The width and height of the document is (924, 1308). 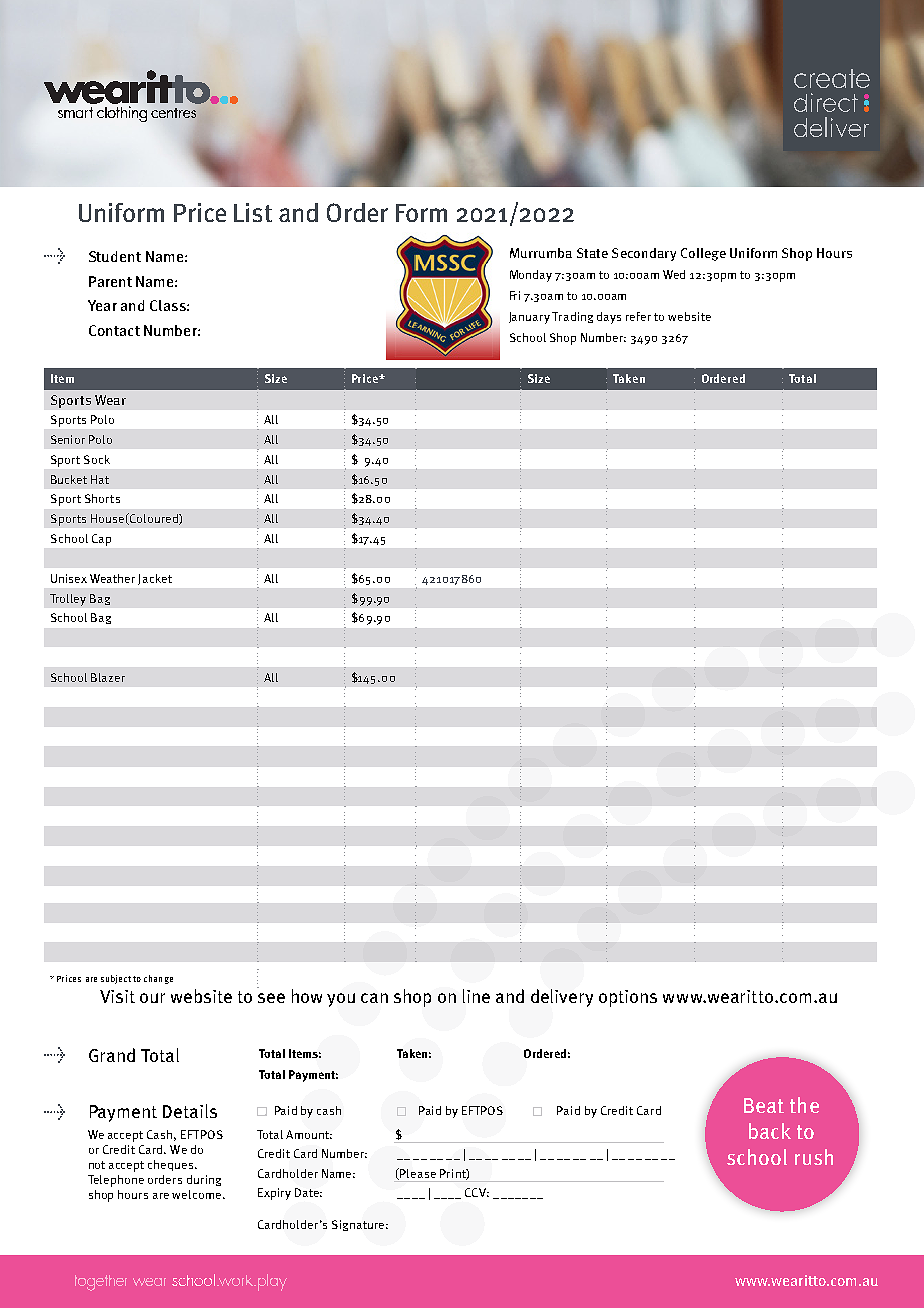 I want to click on Jacket, so click(x=155, y=579).
